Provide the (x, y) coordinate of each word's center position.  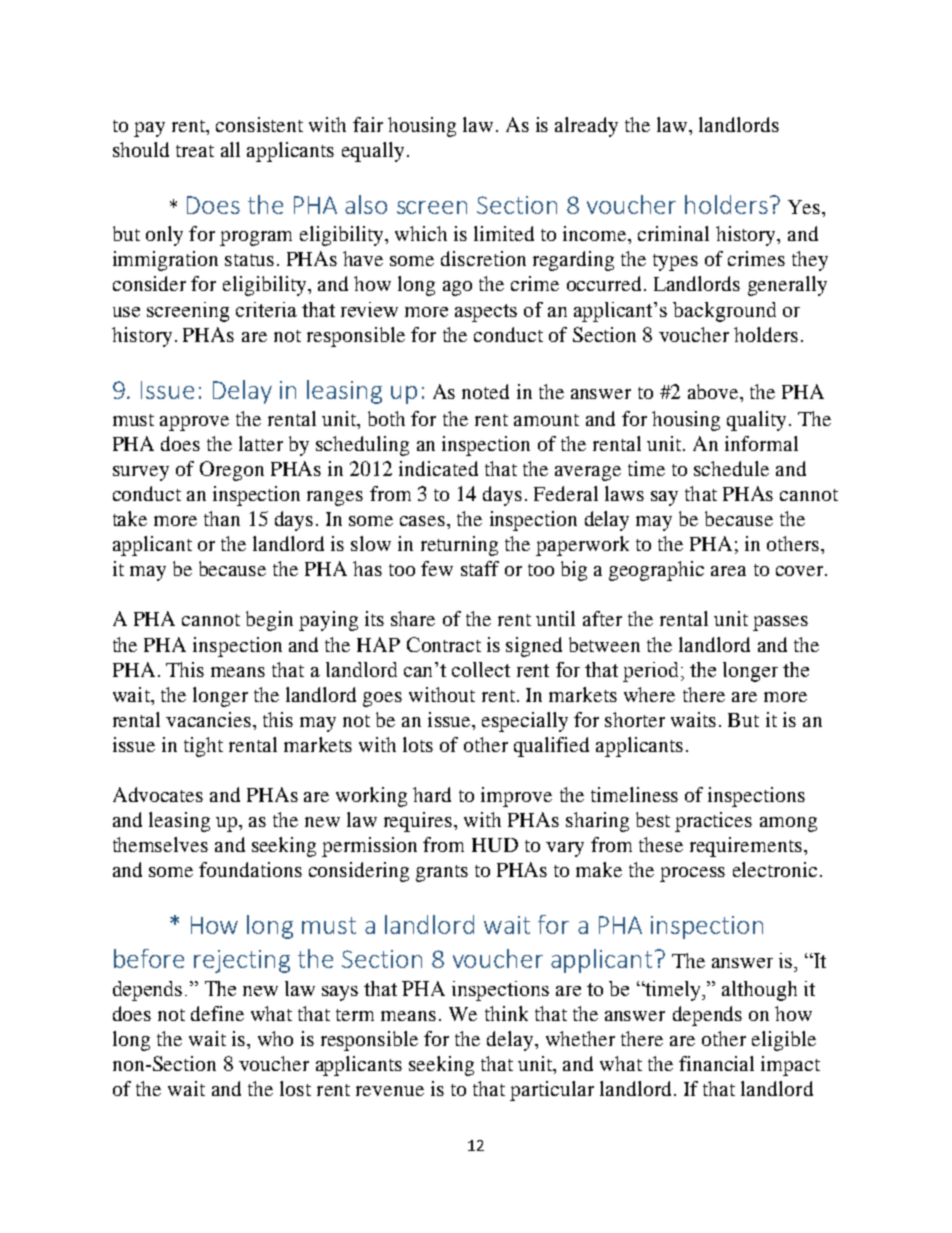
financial (716, 1063)
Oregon (232, 471)
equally (373, 152)
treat (195, 151)
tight (203, 747)
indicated (438, 468)
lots (418, 744)
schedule (731, 468)
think (506, 1013)
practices (713, 822)
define (217, 1013)
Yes (804, 207)
